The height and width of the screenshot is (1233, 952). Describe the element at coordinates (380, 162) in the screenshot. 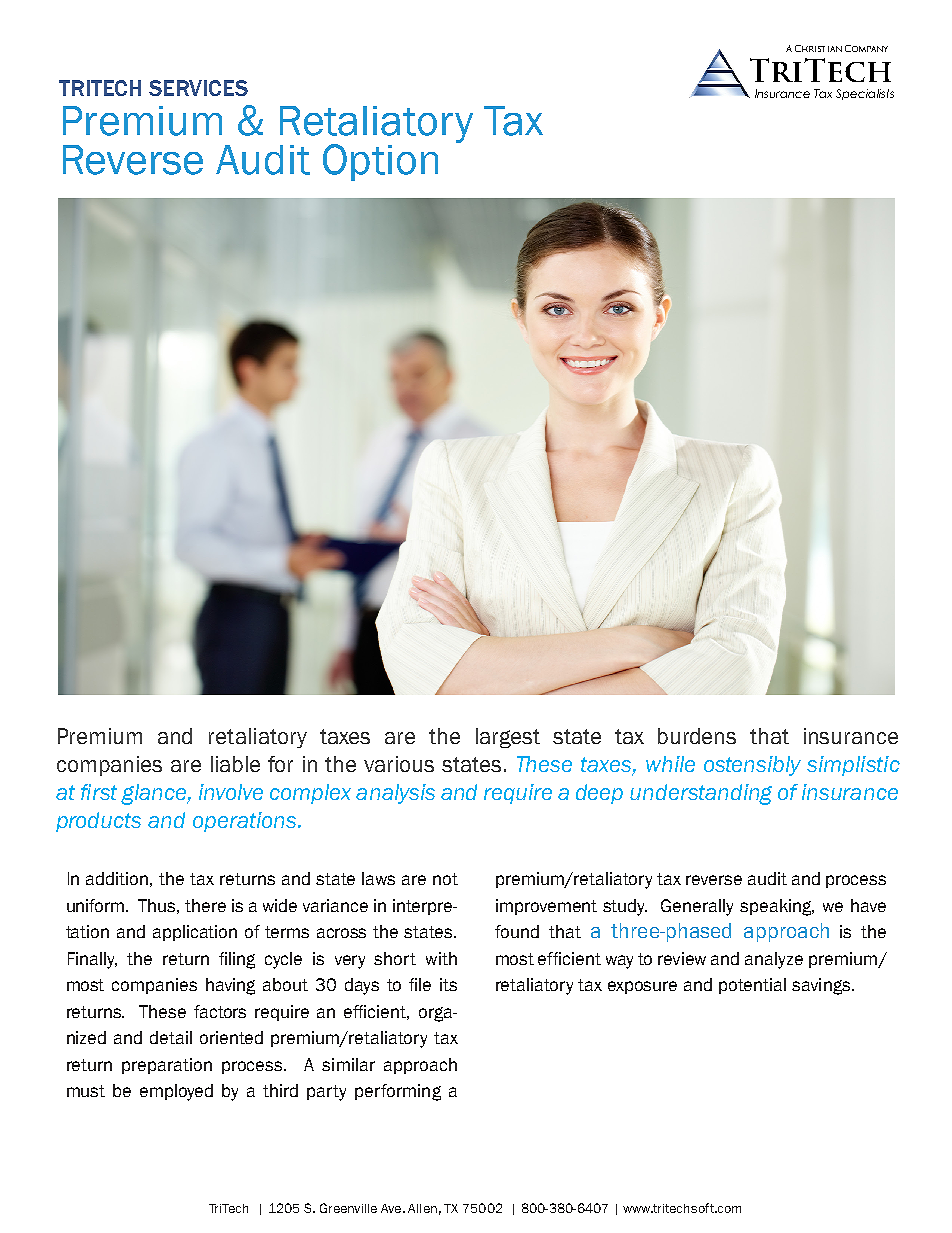

I see `Option` at that location.
